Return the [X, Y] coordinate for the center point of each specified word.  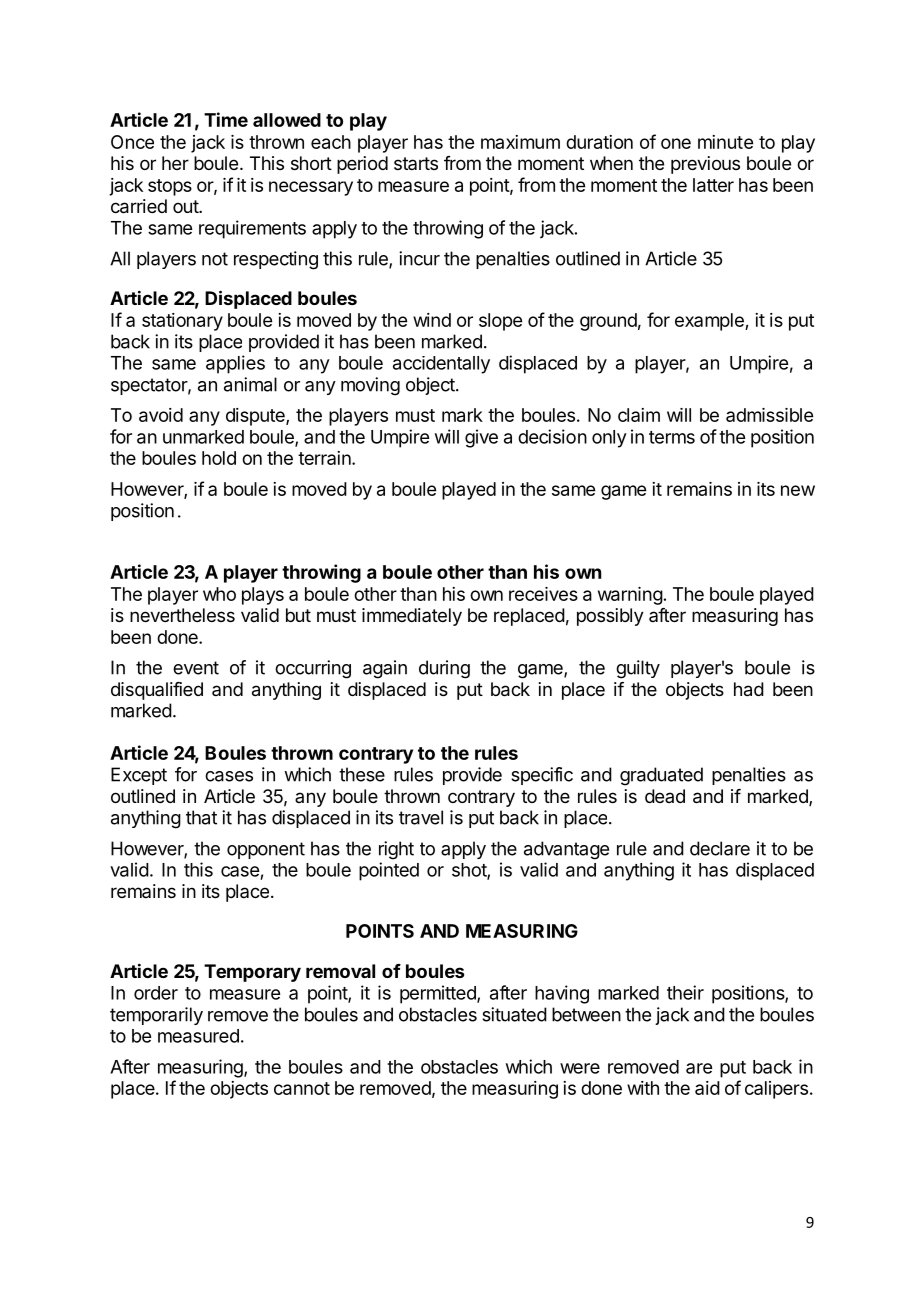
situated [514, 1014]
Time [226, 119]
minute [725, 142]
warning [630, 596]
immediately [412, 617]
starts [416, 163]
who [219, 594]
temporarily [156, 1016]
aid [707, 1088]
